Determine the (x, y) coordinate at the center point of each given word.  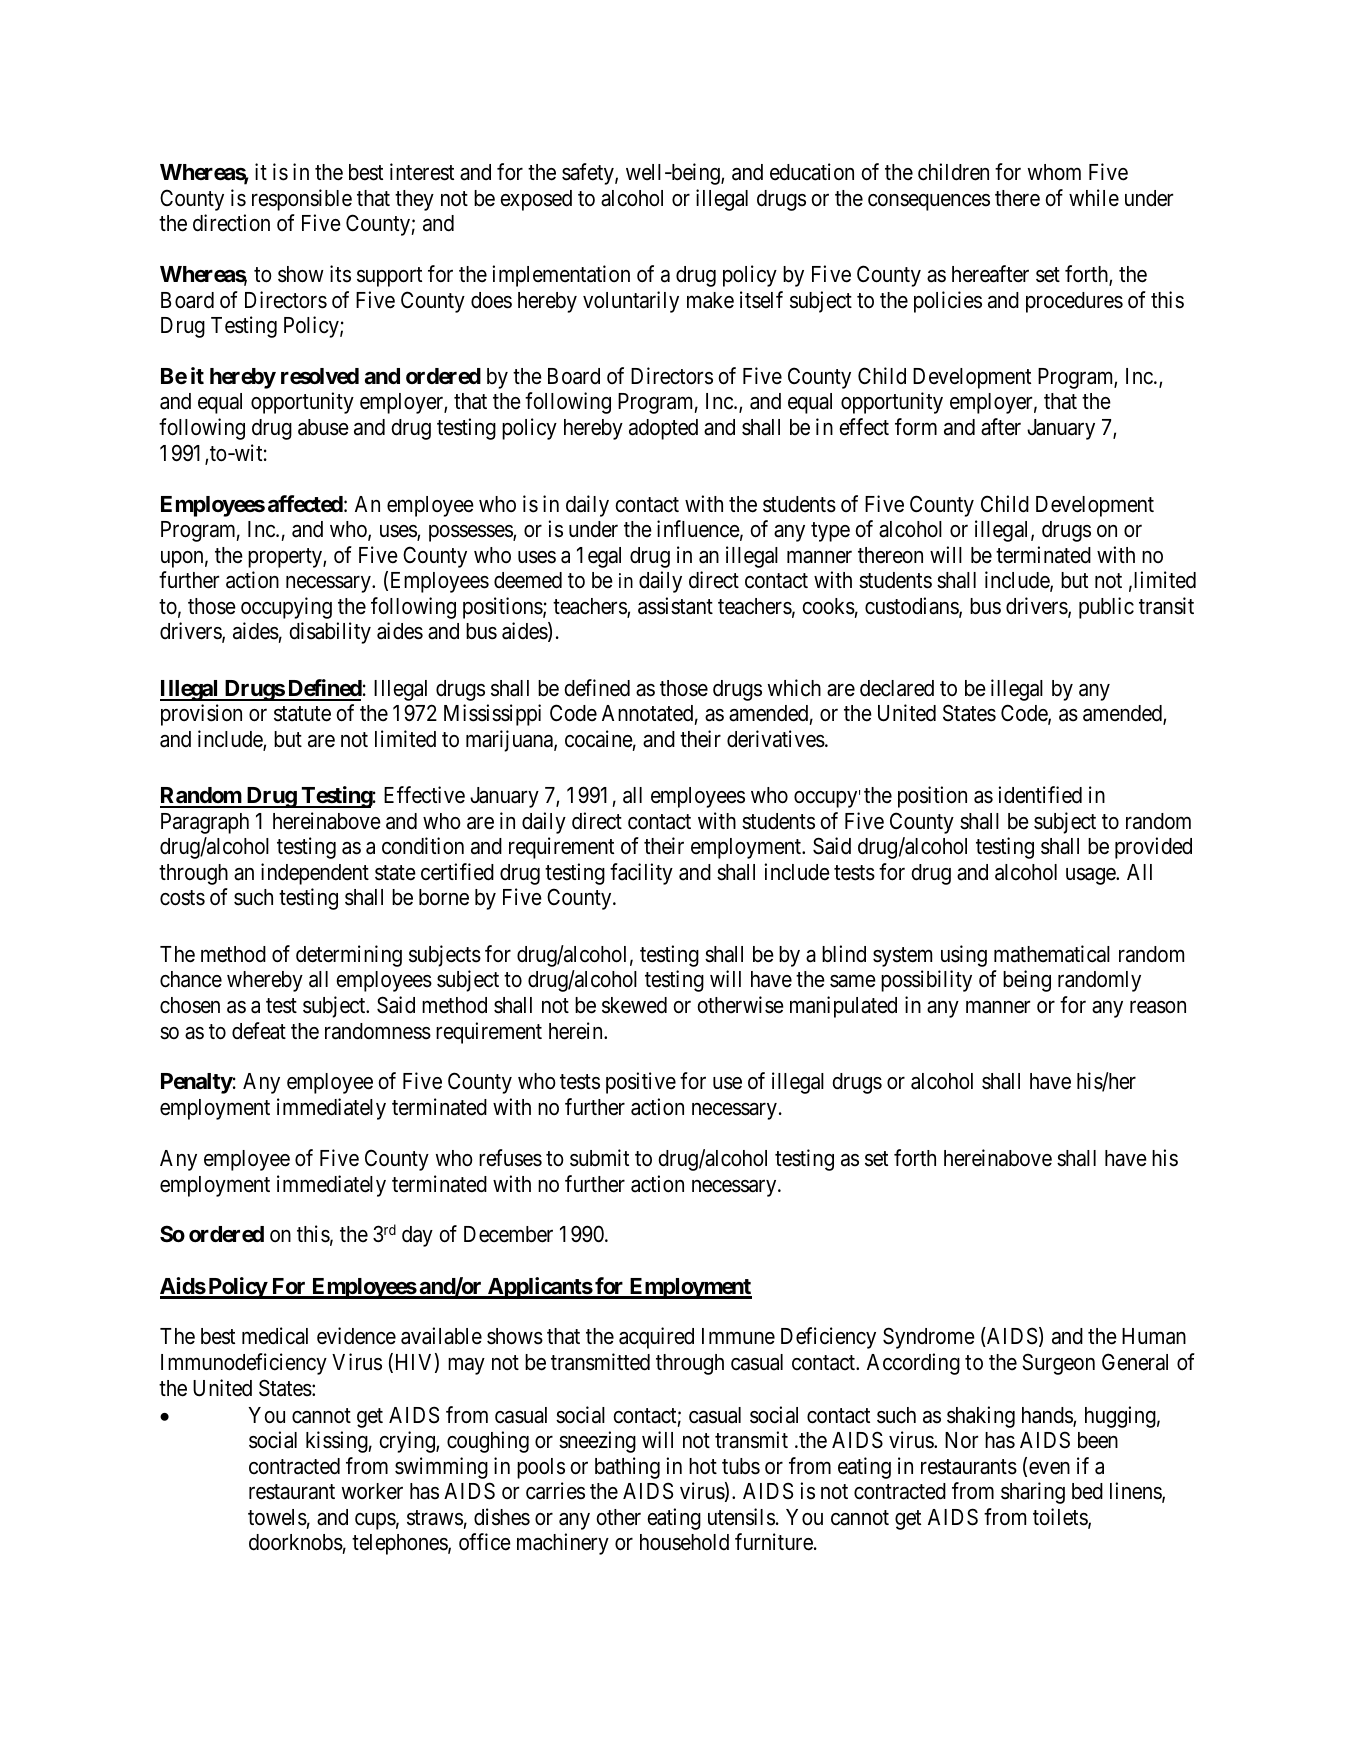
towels (277, 1517)
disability (330, 633)
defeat (259, 1031)
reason (1158, 1007)
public (1106, 608)
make (710, 300)
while (1094, 198)
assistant (675, 606)
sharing (1033, 1493)
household (684, 1542)
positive (641, 1083)
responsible (302, 200)
